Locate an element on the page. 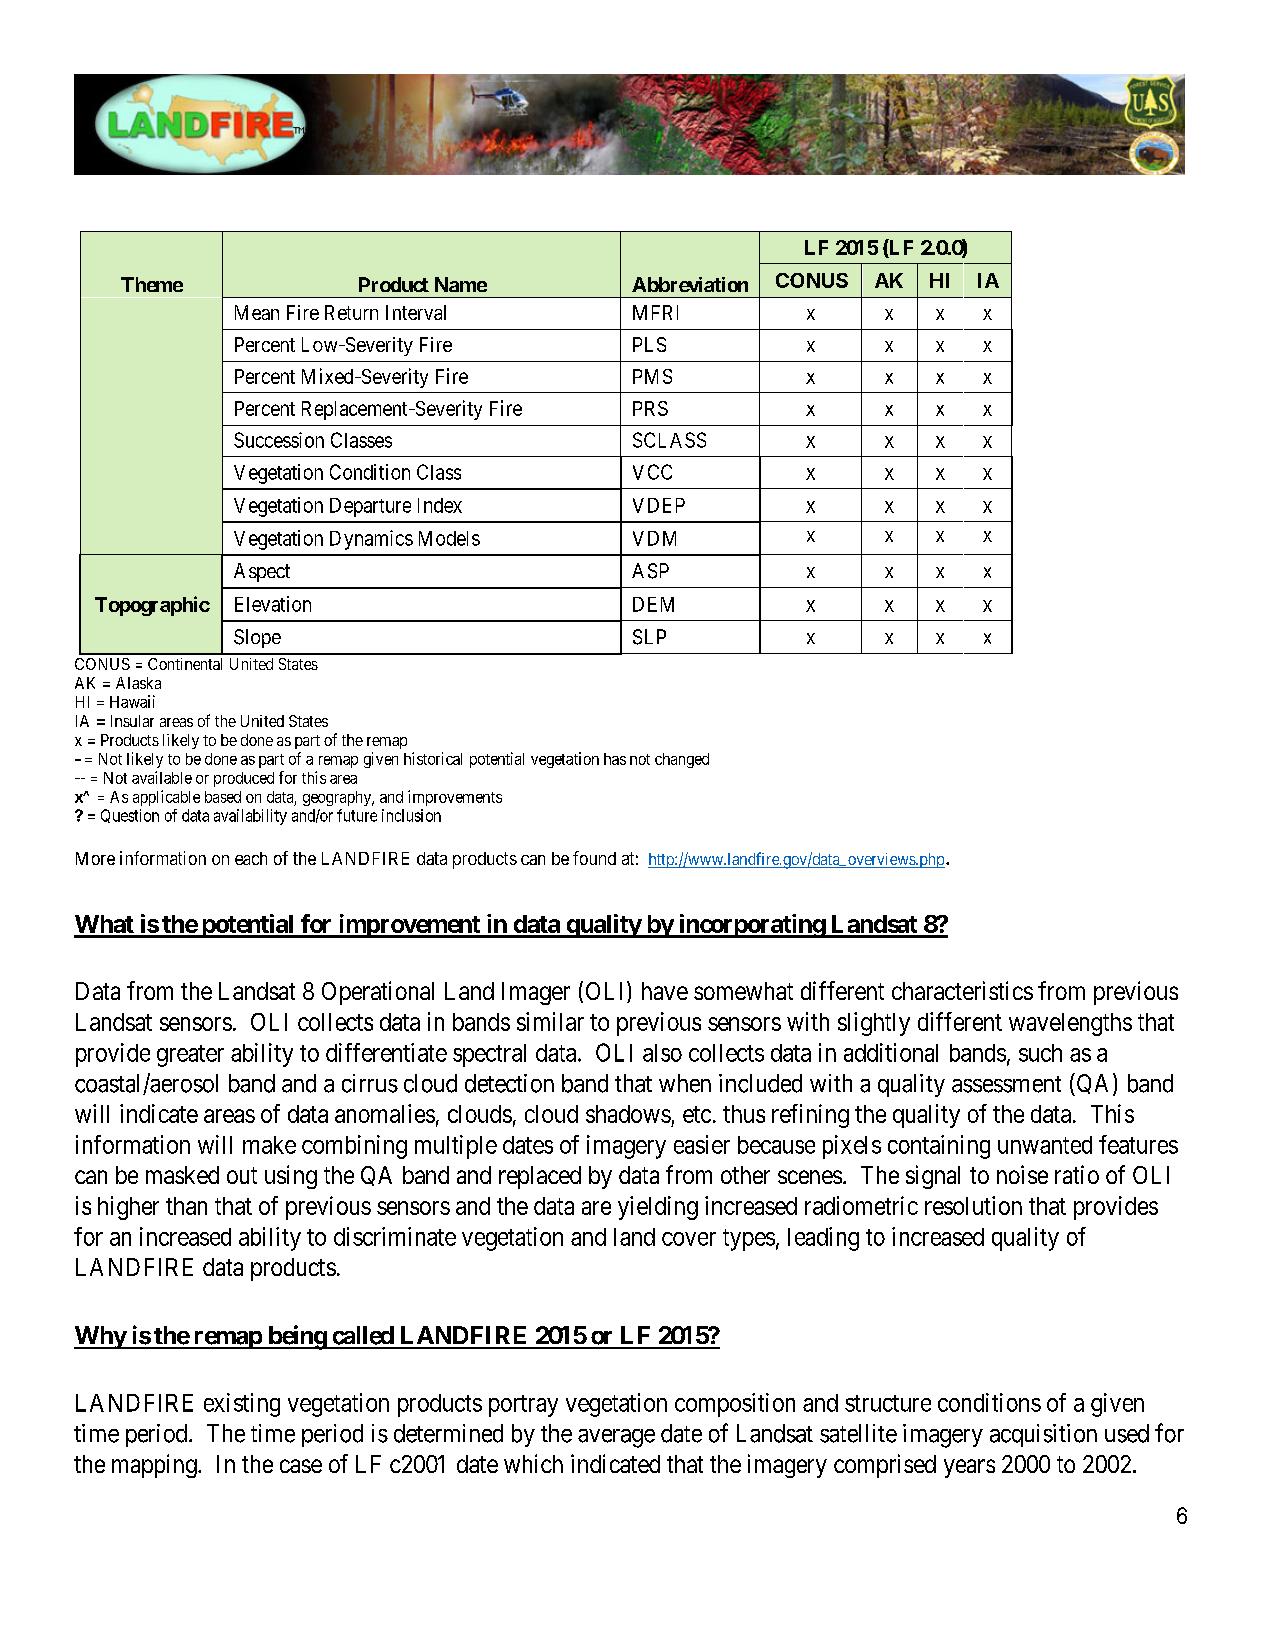 This page has height=1631, width=1261. Mean is located at coordinates (257, 312).
